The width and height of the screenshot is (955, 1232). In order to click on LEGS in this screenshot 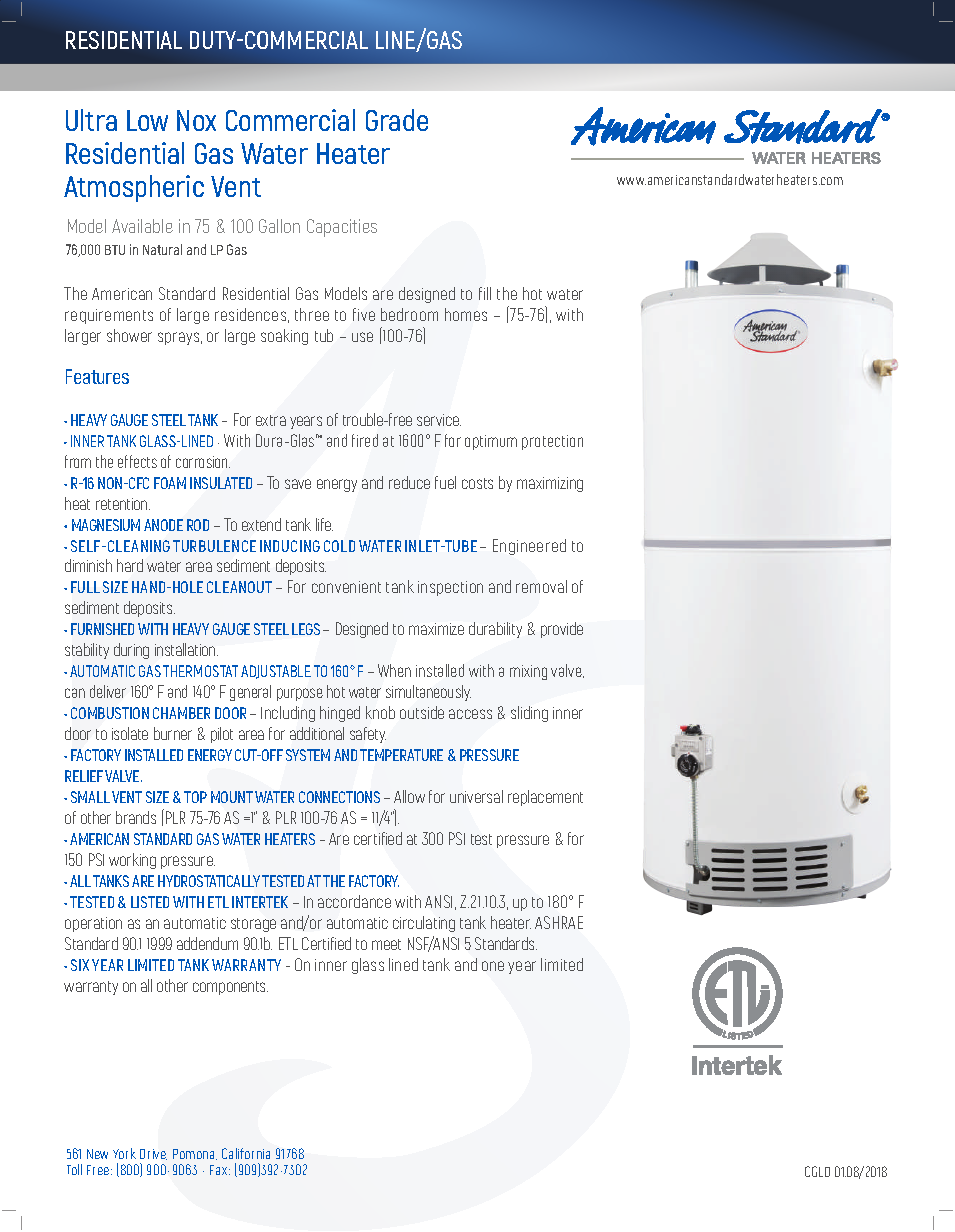, I will do `click(306, 629)`.
